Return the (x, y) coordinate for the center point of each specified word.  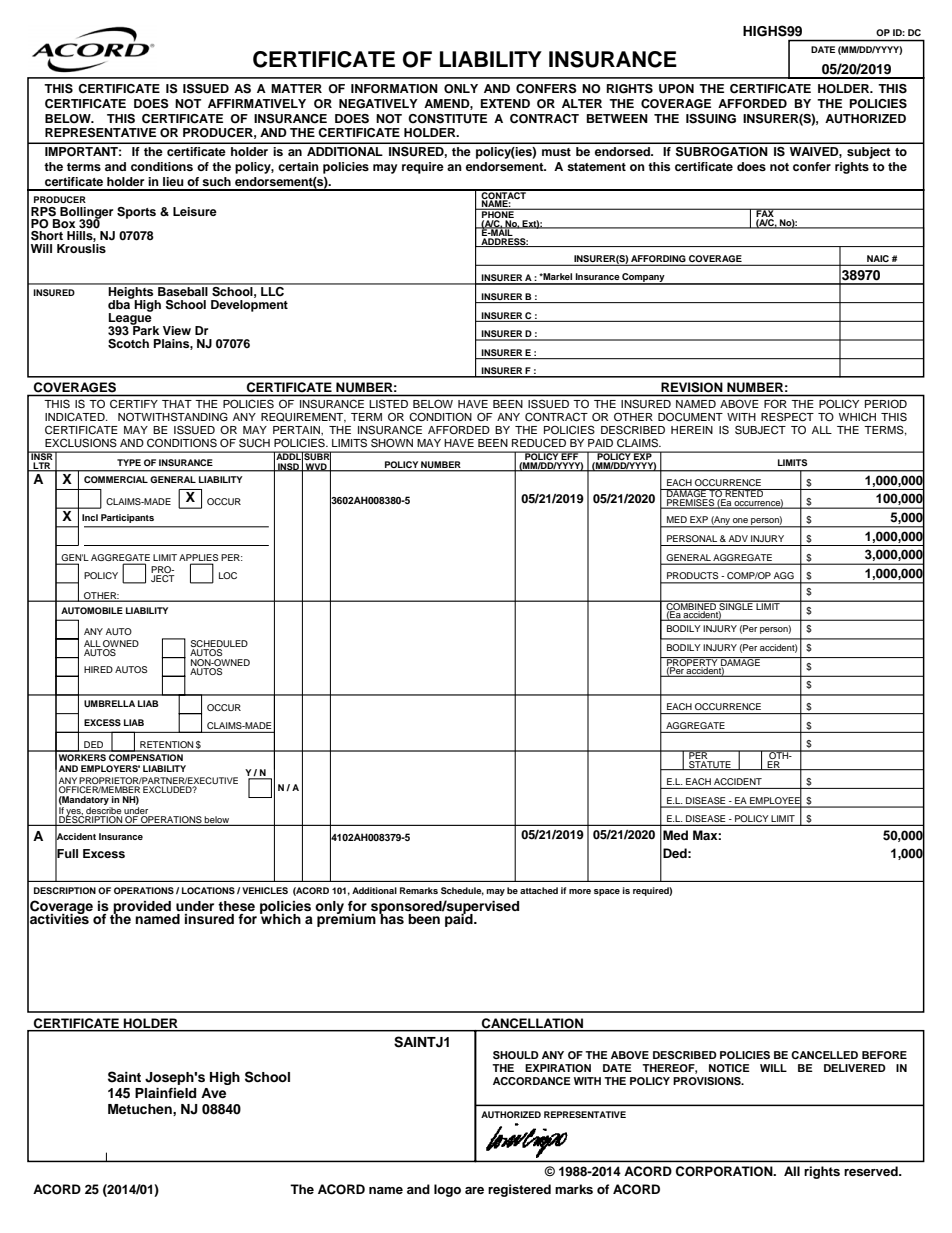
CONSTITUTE (447, 119)
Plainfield (165, 1093)
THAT (177, 404)
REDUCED (539, 443)
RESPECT (787, 417)
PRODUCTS (692, 575)
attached (539, 890)
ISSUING (711, 119)
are (474, 1190)
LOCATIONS (208, 890)
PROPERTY (692, 662)
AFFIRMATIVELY (257, 103)
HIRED (98, 669)
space (607, 892)
